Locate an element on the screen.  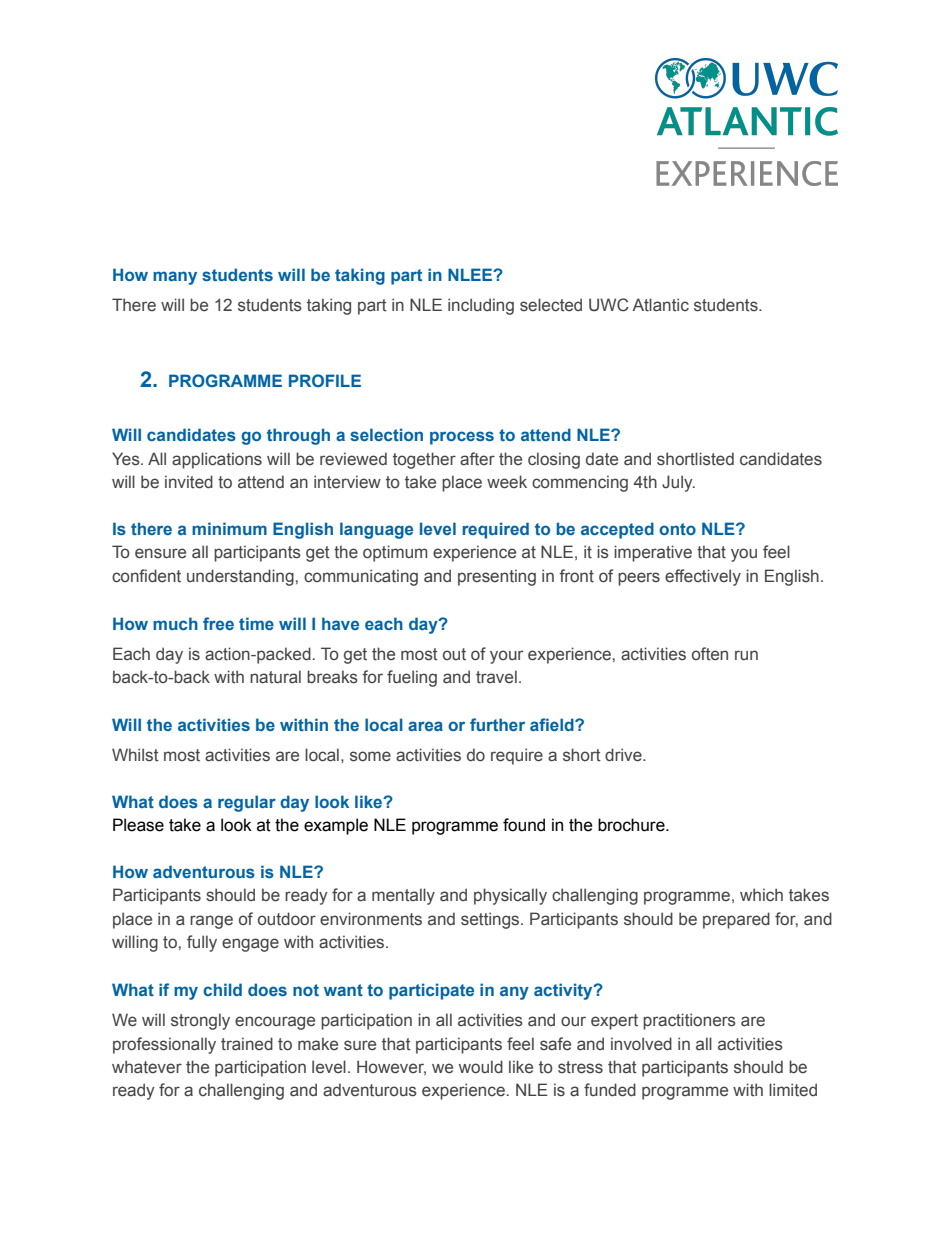
invited is located at coordinates (189, 482).
